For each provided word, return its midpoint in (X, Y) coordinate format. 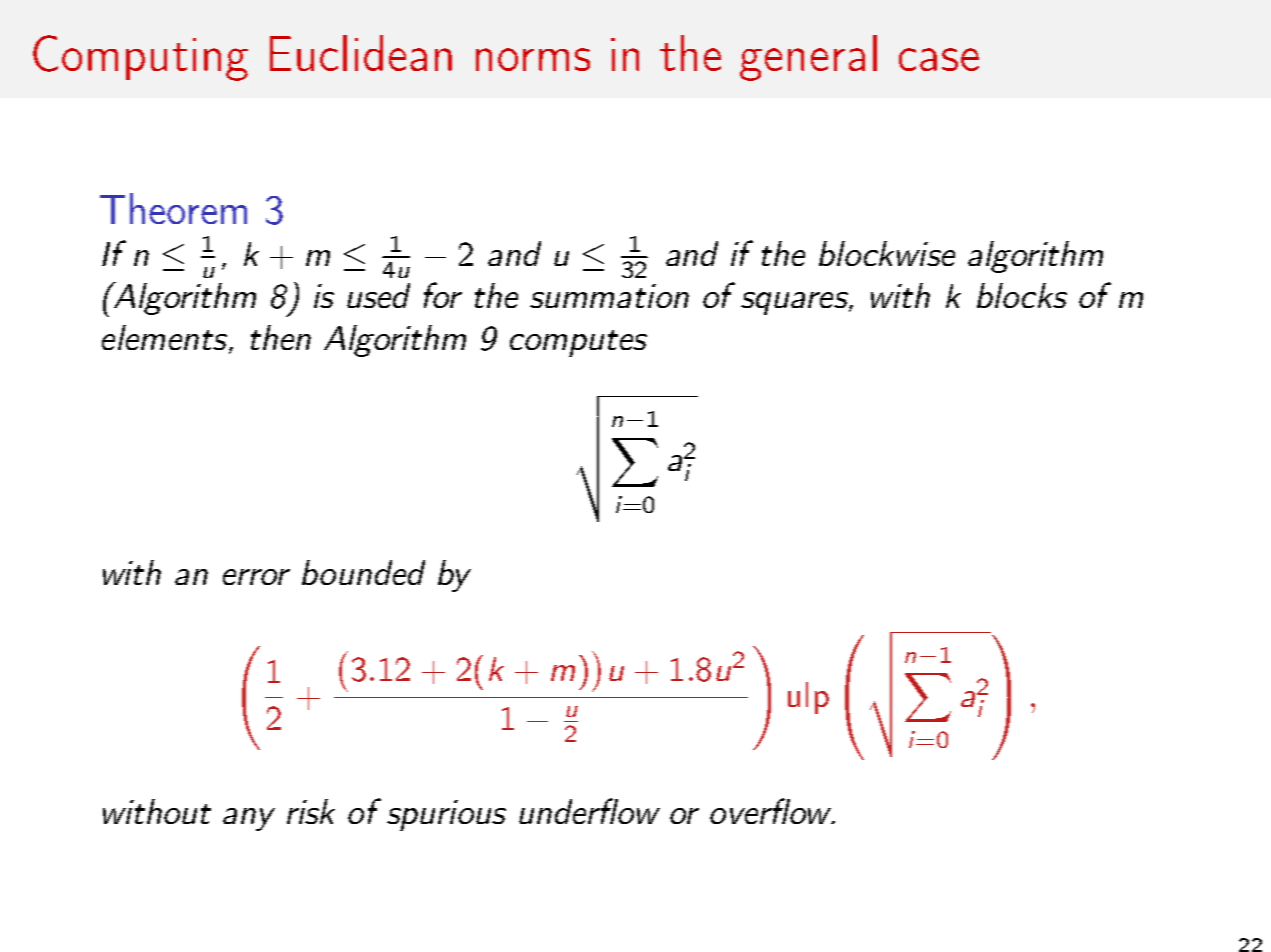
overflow (771, 811)
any (249, 819)
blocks (1022, 295)
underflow (589, 811)
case (939, 59)
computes (578, 343)
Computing (140, 58)
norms (533, 59)
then (281, 337)
